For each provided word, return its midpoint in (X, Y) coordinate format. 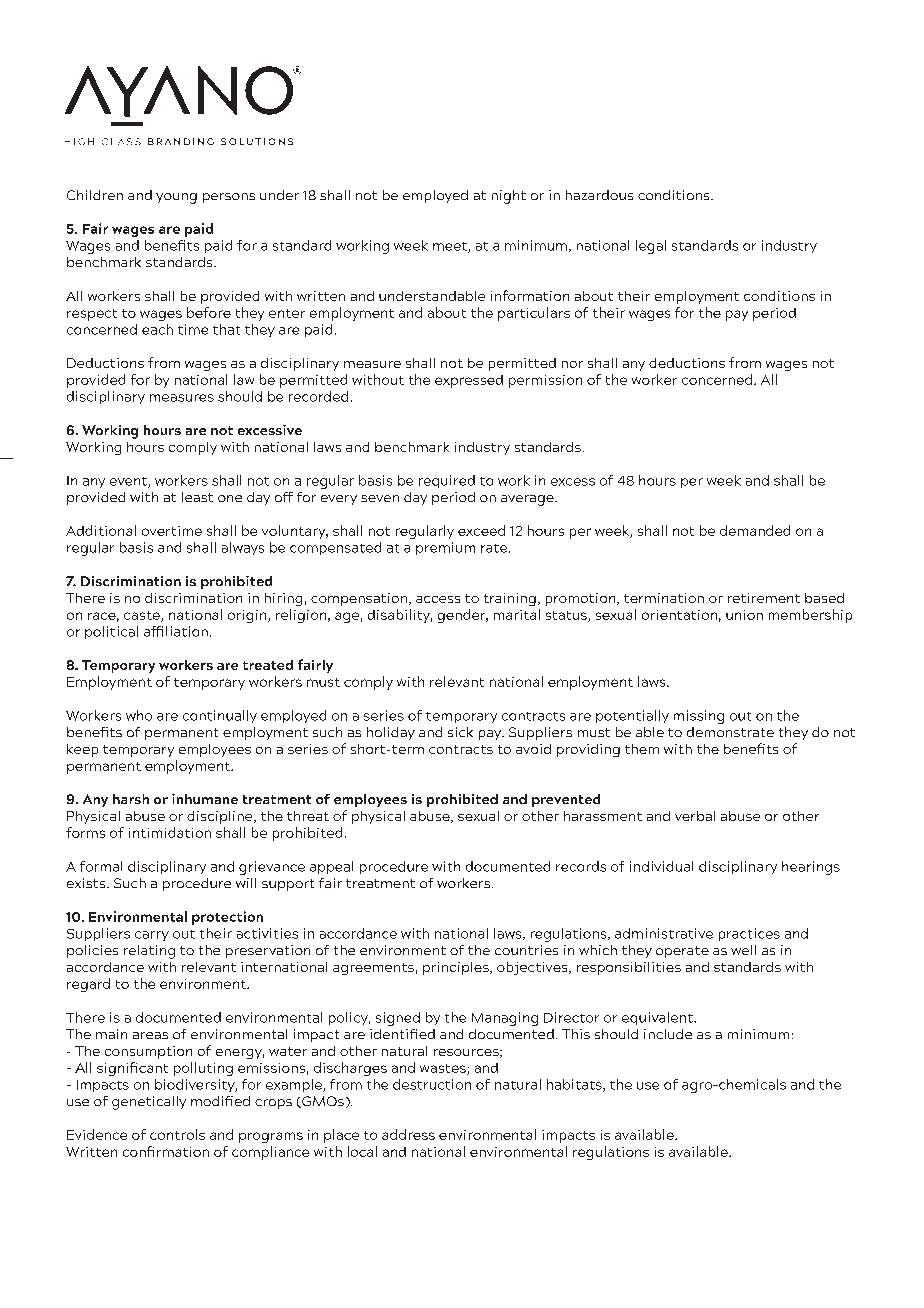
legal (651, 247)
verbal (695, 816)
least (197, 497)
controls (177, 1134)
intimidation (170, 832)
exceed (481, 530)
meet (451, 247)
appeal (331, 867)
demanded (755, 530)
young (176, 198)
